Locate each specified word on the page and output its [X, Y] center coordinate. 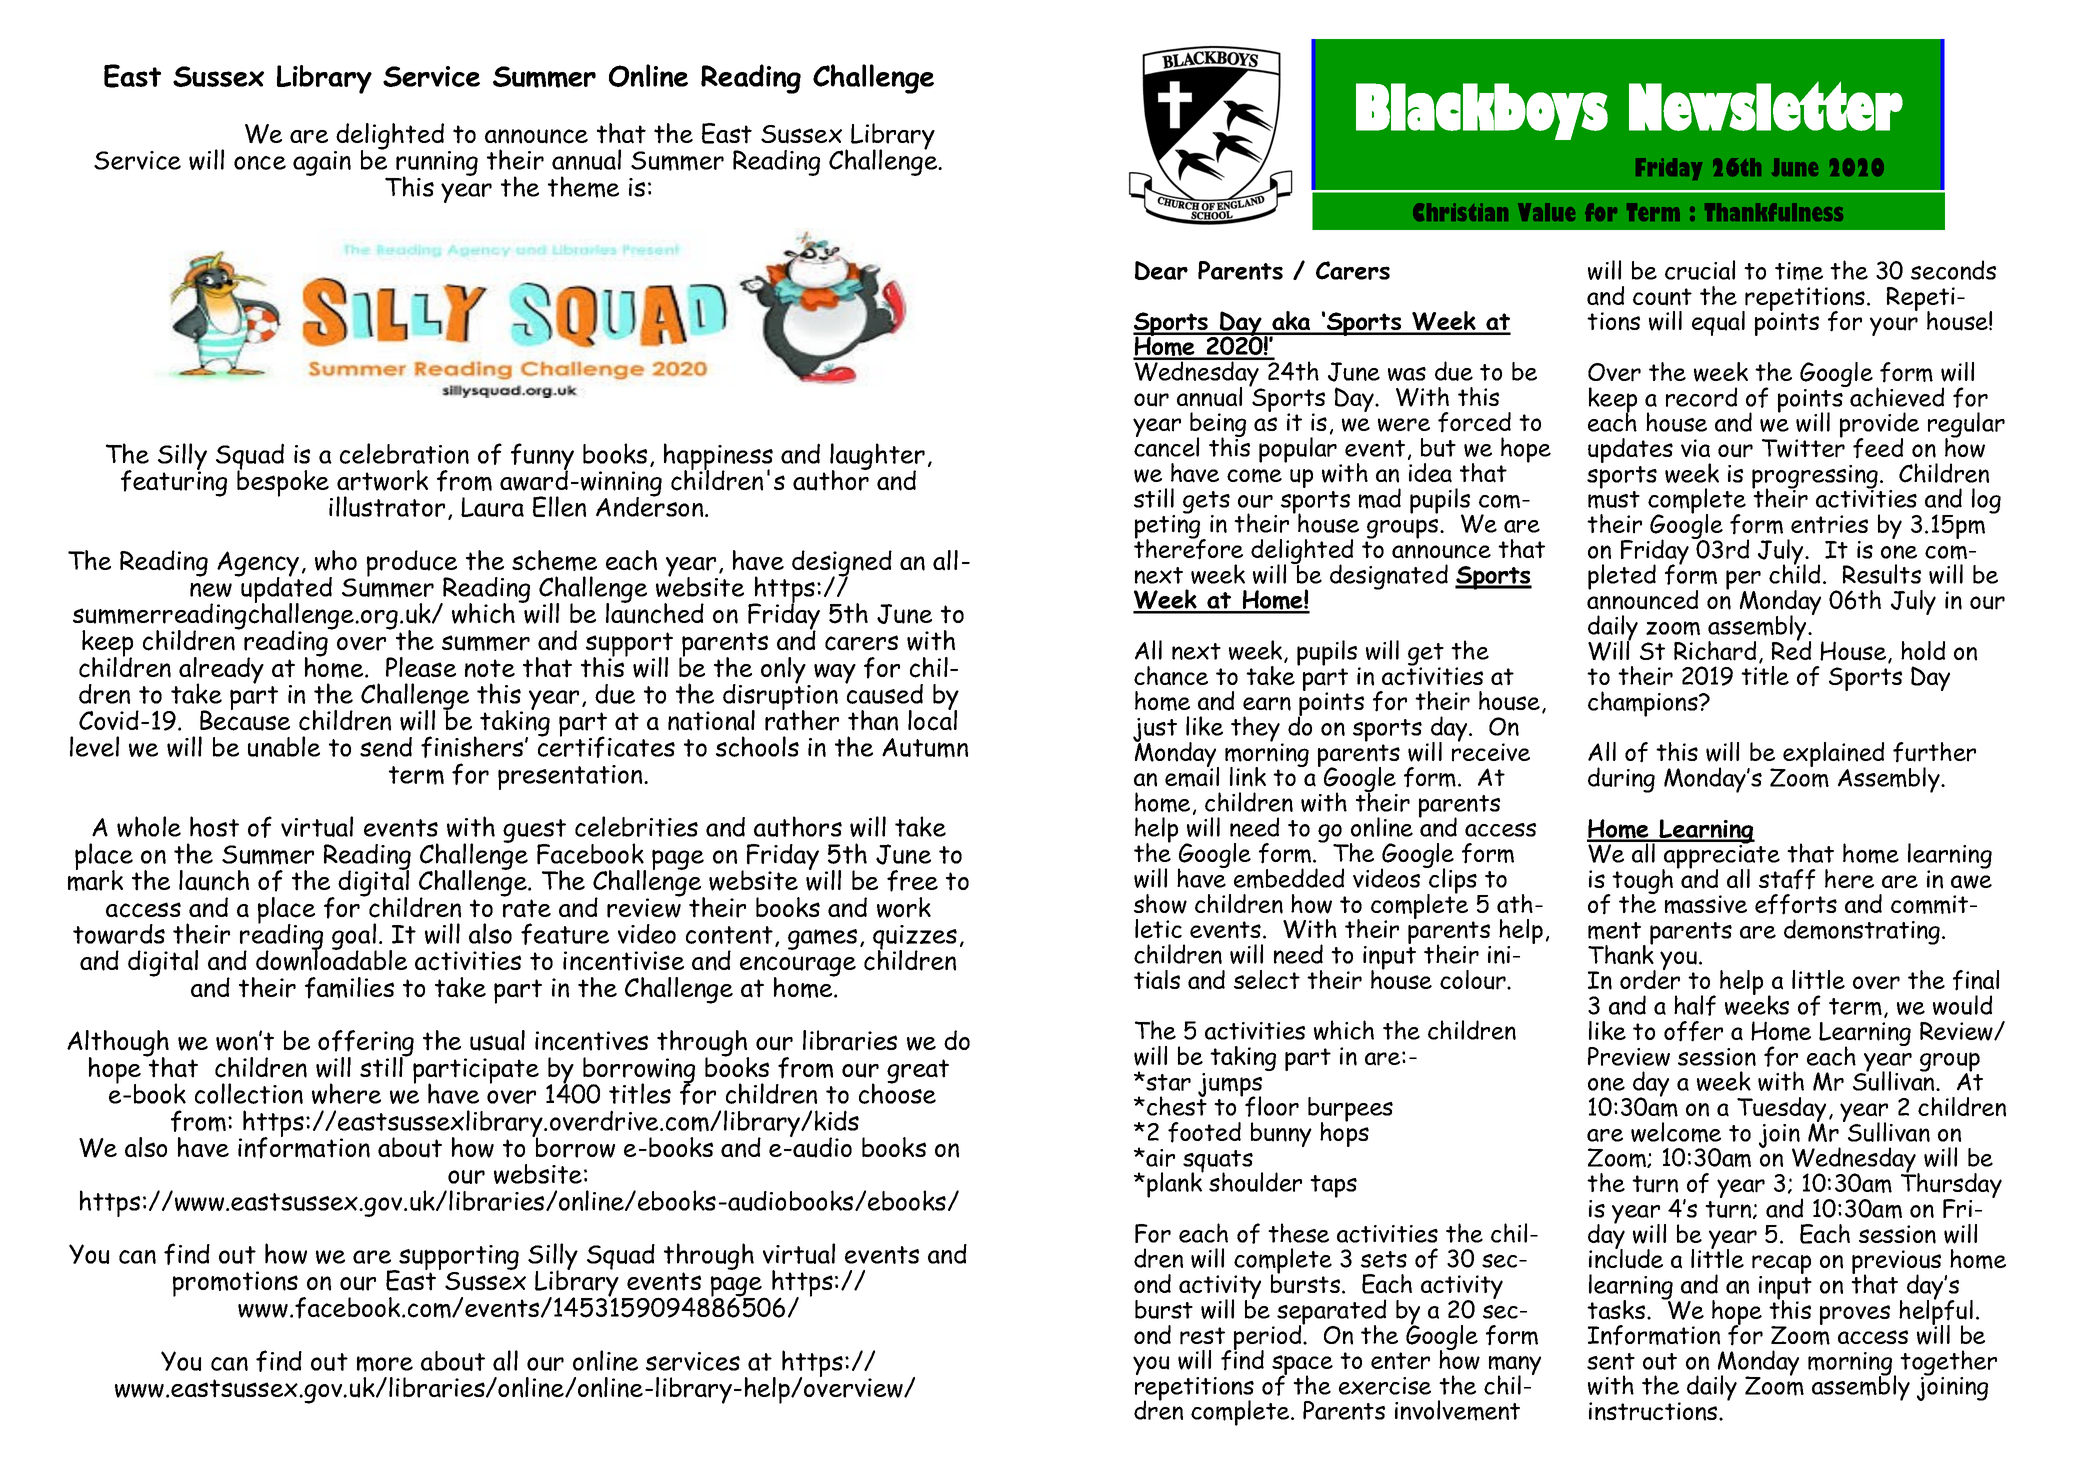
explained [1832, 756]
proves [1855, 1315]
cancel [1166, 446]
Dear [1161, 270]
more [385, 1364]
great [918, 1071]
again [322, 163]
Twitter [1803, 447]
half [1695, 1005]
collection [249, 1093]
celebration [404, 453]
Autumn [925, 748]
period [1269, 1338]
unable [284, 746]
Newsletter [1766, 106]
